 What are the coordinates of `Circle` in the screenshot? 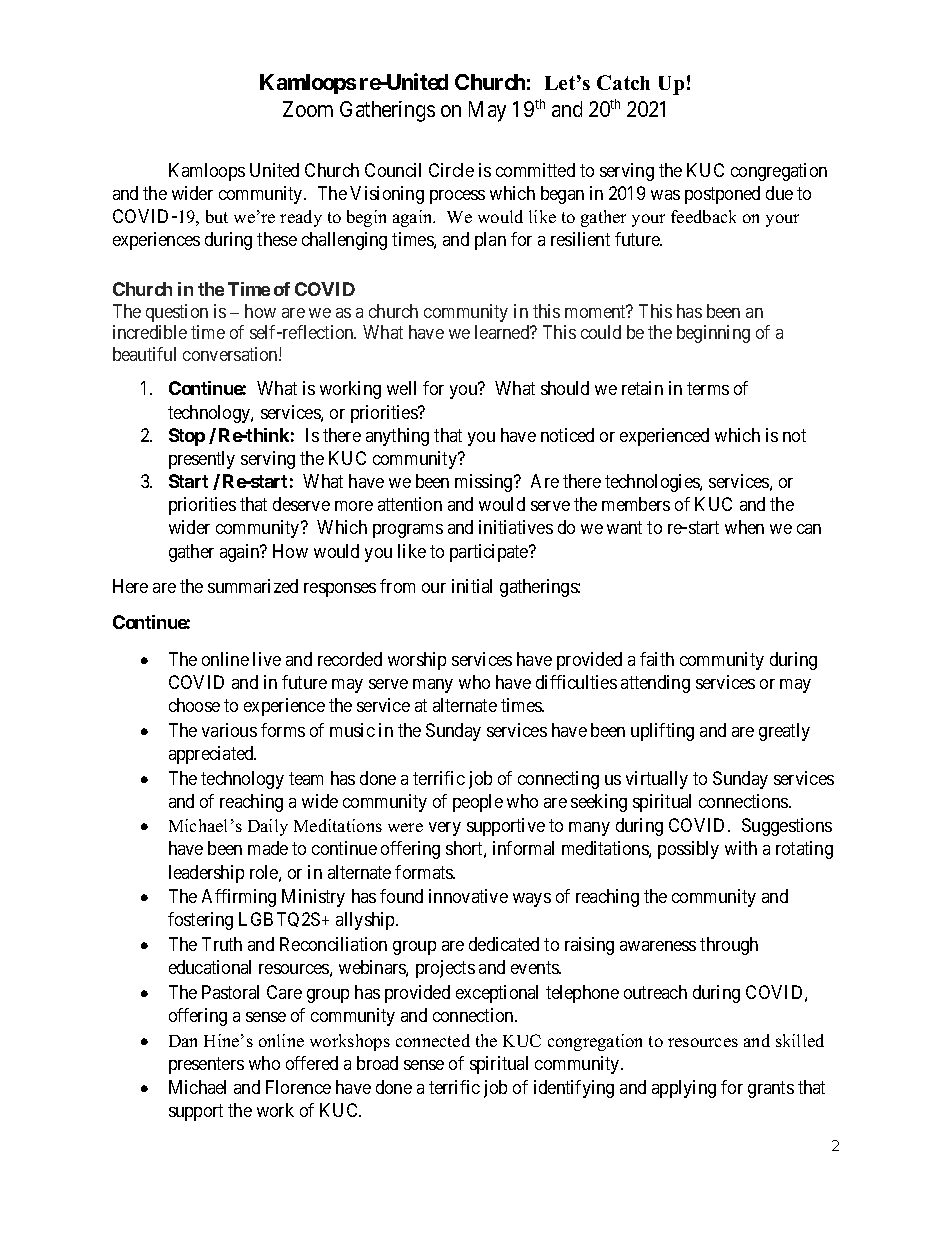 It's located at (451, 170).
